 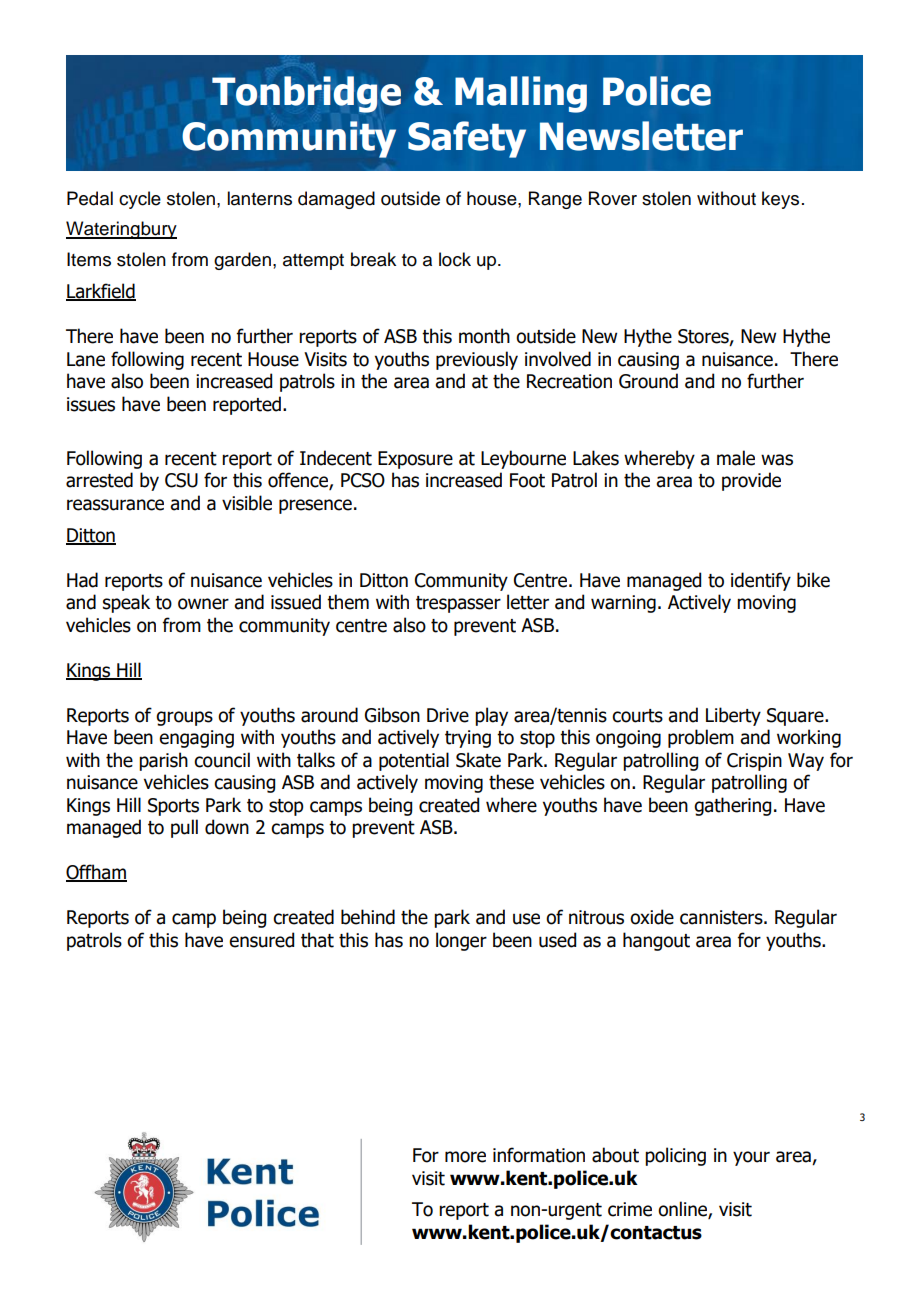 What do you see at coordinates (652, 917) in the page?
I see `oxide` at bounding box center [652, 917].
